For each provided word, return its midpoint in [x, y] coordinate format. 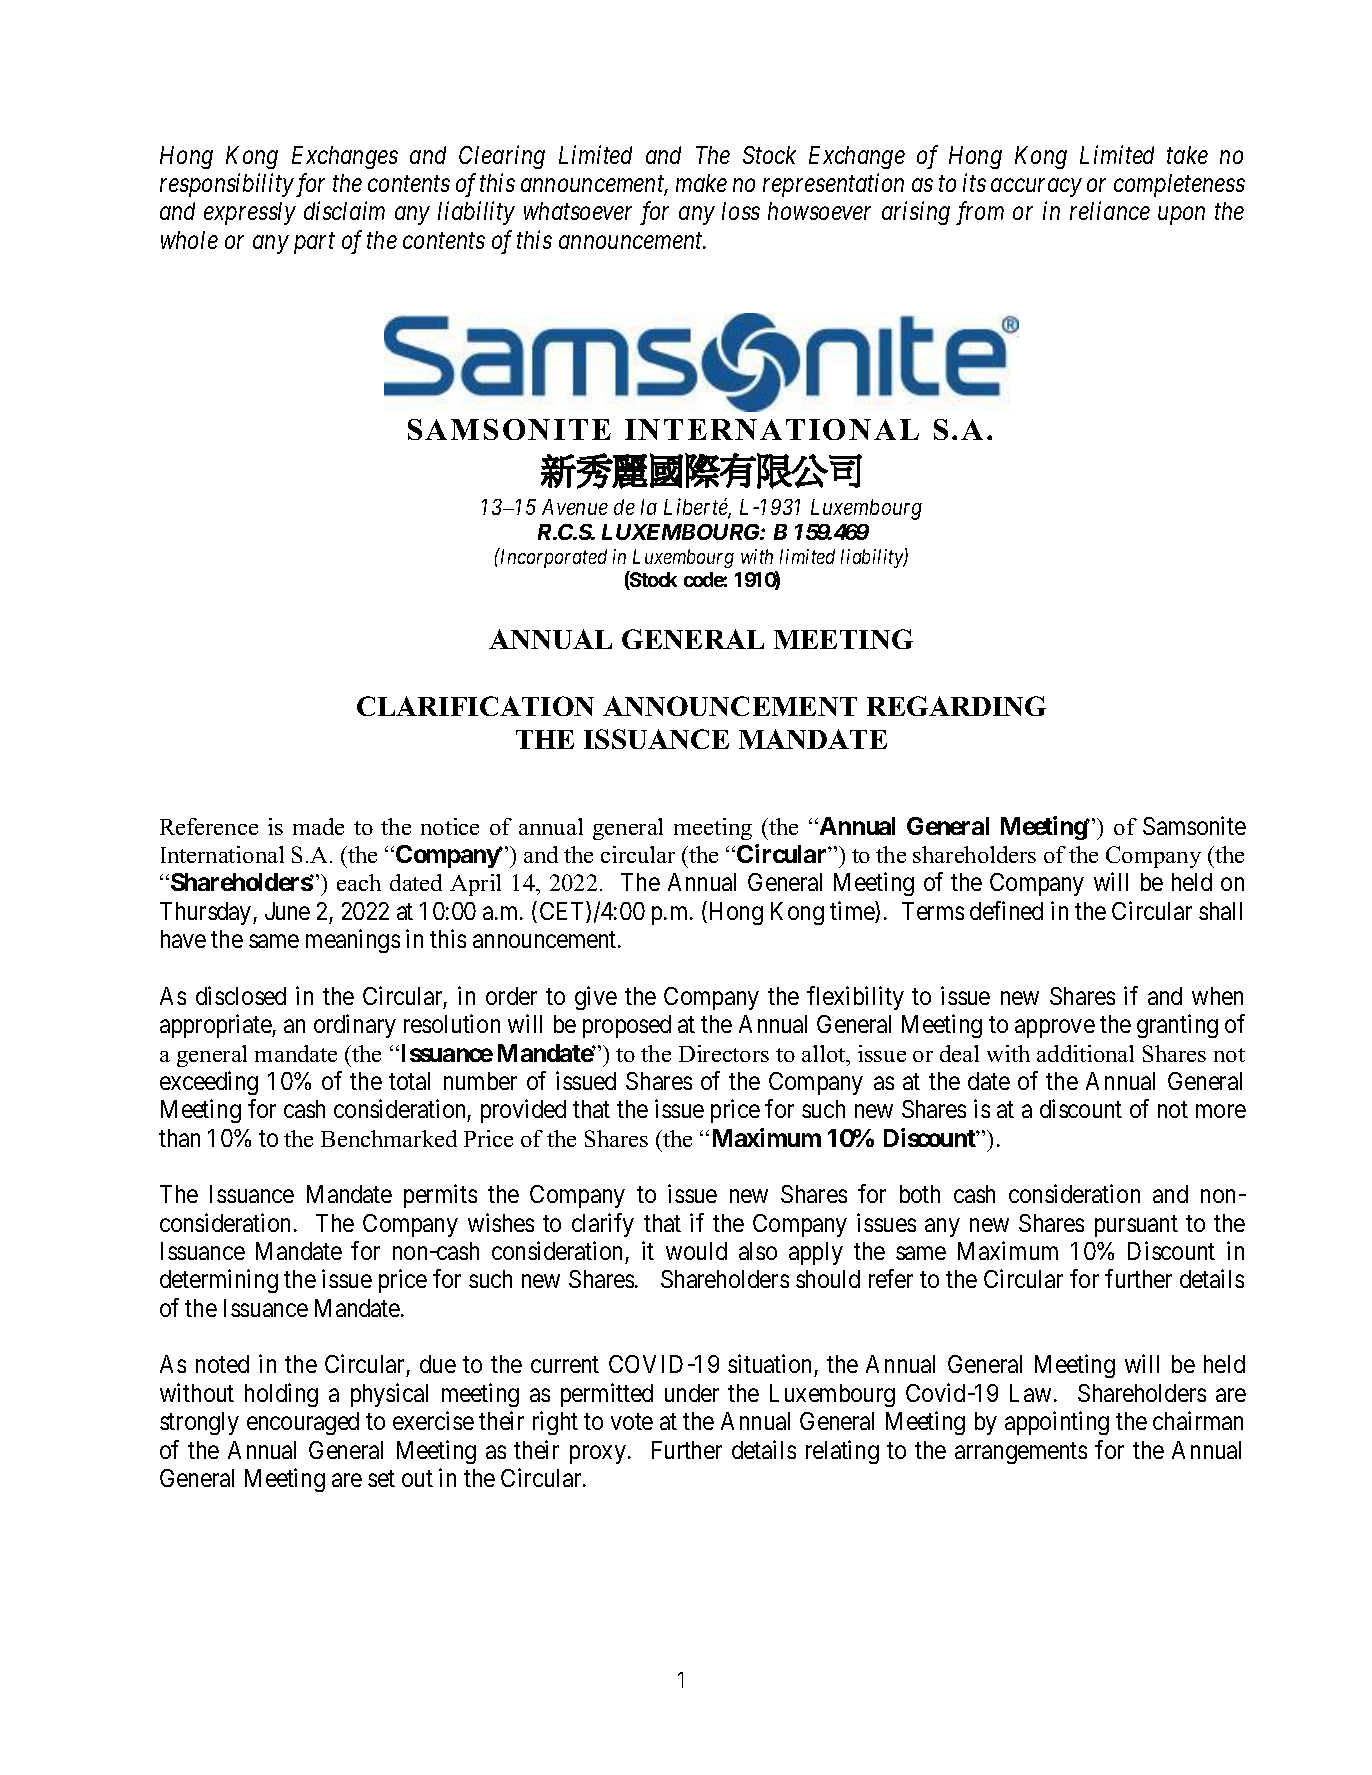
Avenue [575, 507]
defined [1006, 910]
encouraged [303, 1423]
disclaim [344, 210]
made [318, 826]
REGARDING [956, 706]
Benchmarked [389, 1138]
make [701, 183]
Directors [724, 1053]
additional [1085, 1053]
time [853, 912]
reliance [1110, 210]
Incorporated [552, 558]
